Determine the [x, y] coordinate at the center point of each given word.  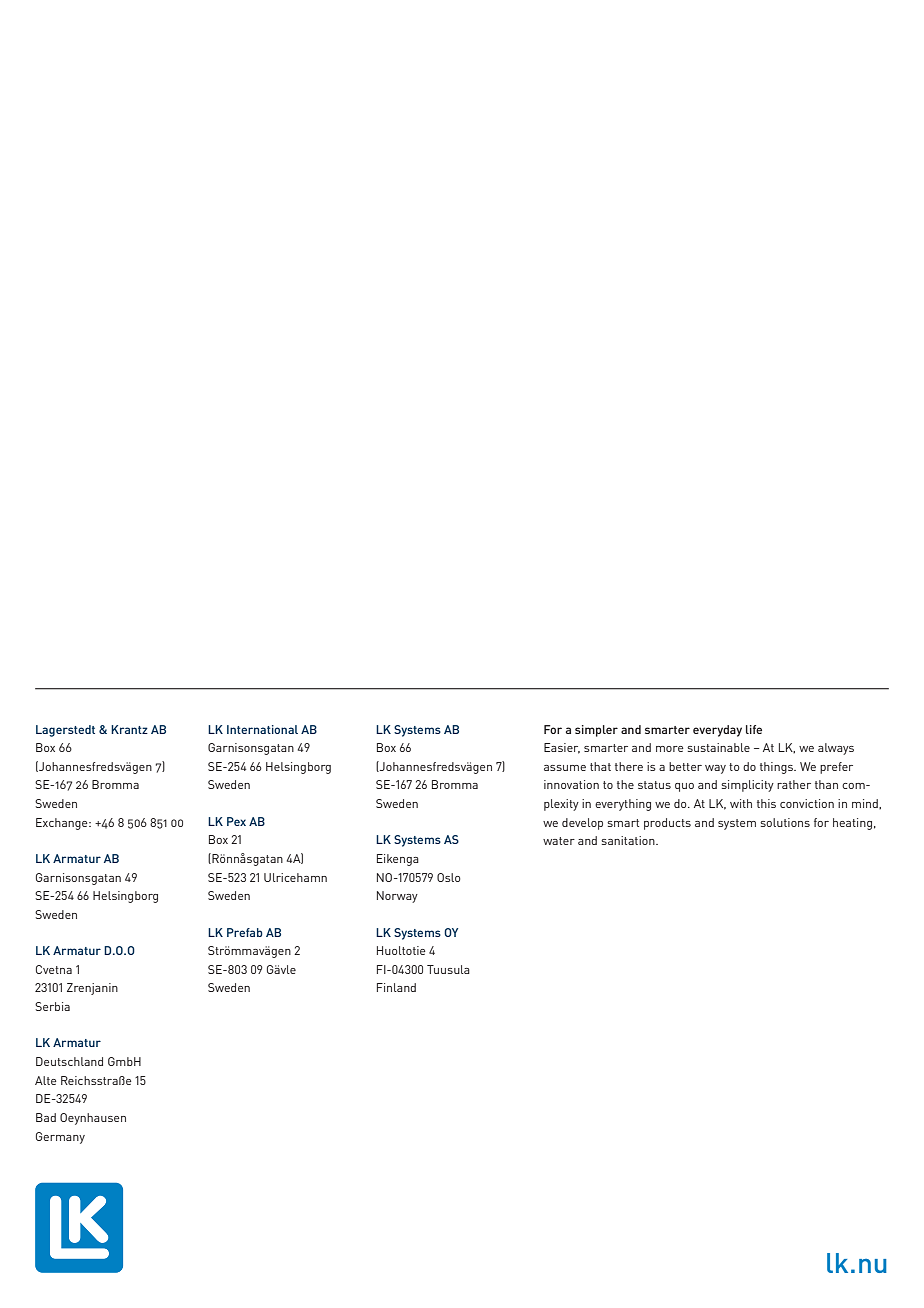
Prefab [245, 932]
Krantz [129, 729]
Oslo [448, 877]
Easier [562, 748]
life [754, 729]
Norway [397, 897]
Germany [60, 1138]
